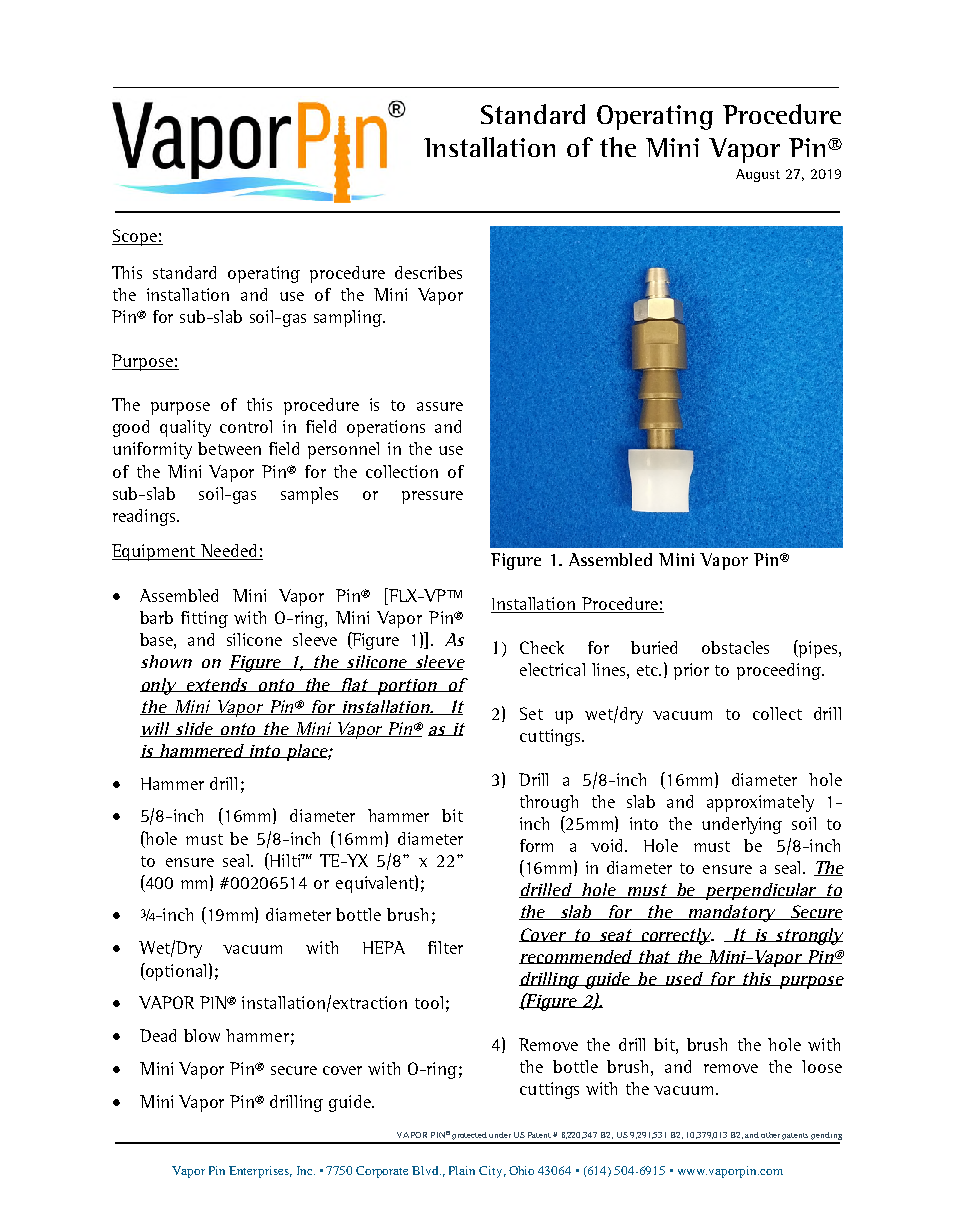 Image resolution: width=954 pixels, height=1232 pixels. I want to click on blow, so click(202, 1035).
